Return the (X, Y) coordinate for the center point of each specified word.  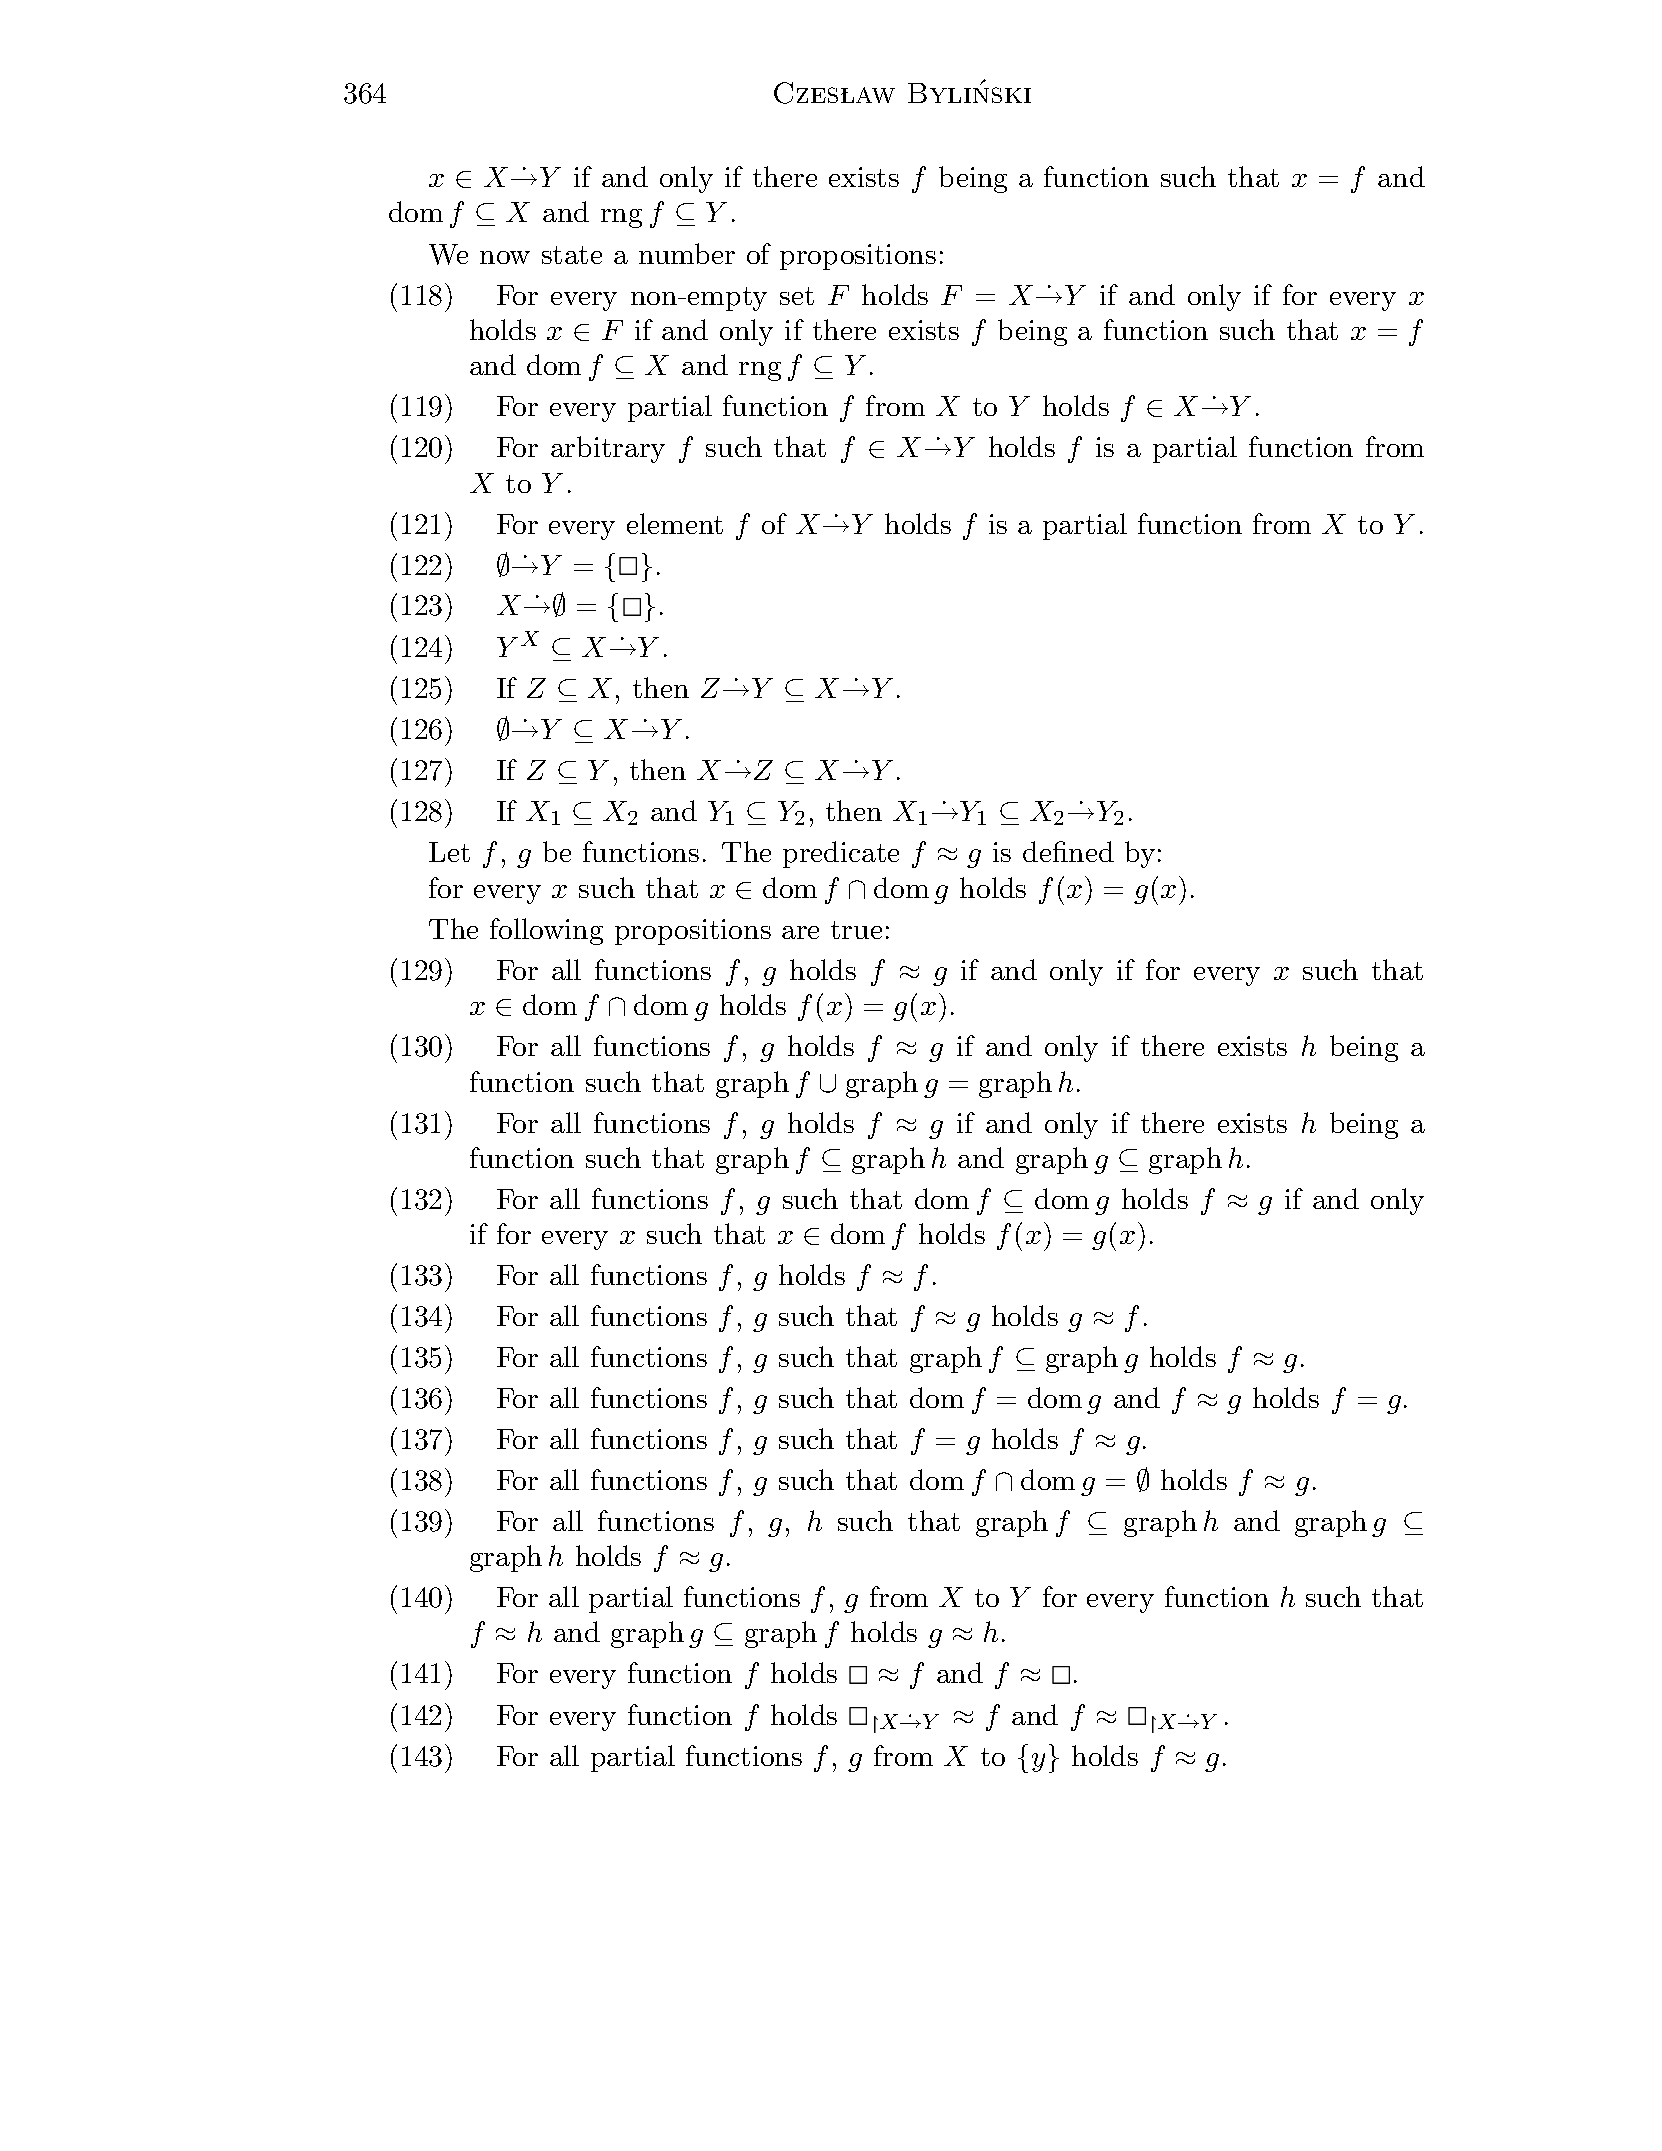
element (675, 523)
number (687, 253)
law (868, 95)
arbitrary (608, 449)
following (546, 931)
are (800, 932)
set (797, 296)
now (505, 257)
